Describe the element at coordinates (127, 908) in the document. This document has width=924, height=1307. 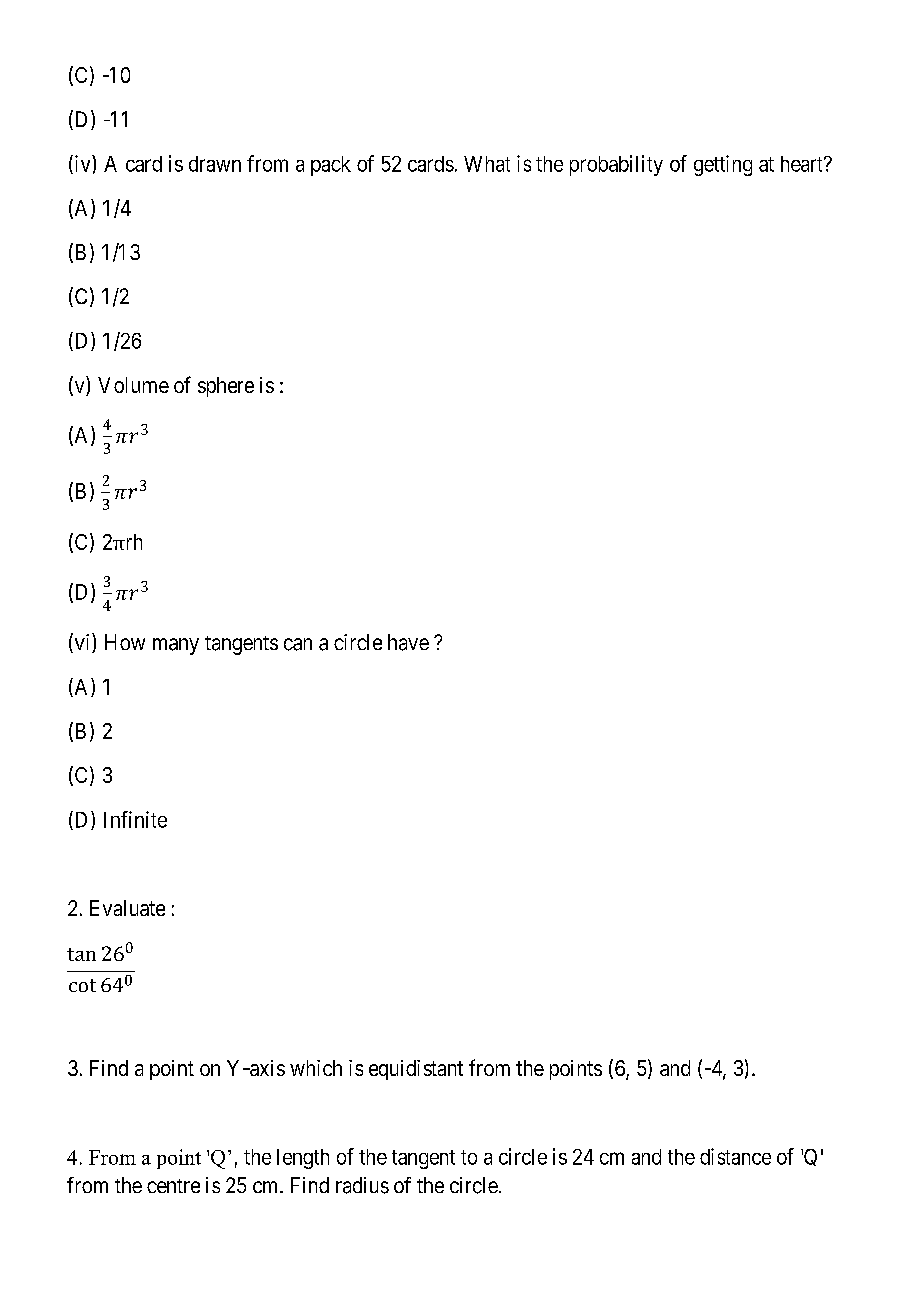
I see `Evaluate` at that location.
